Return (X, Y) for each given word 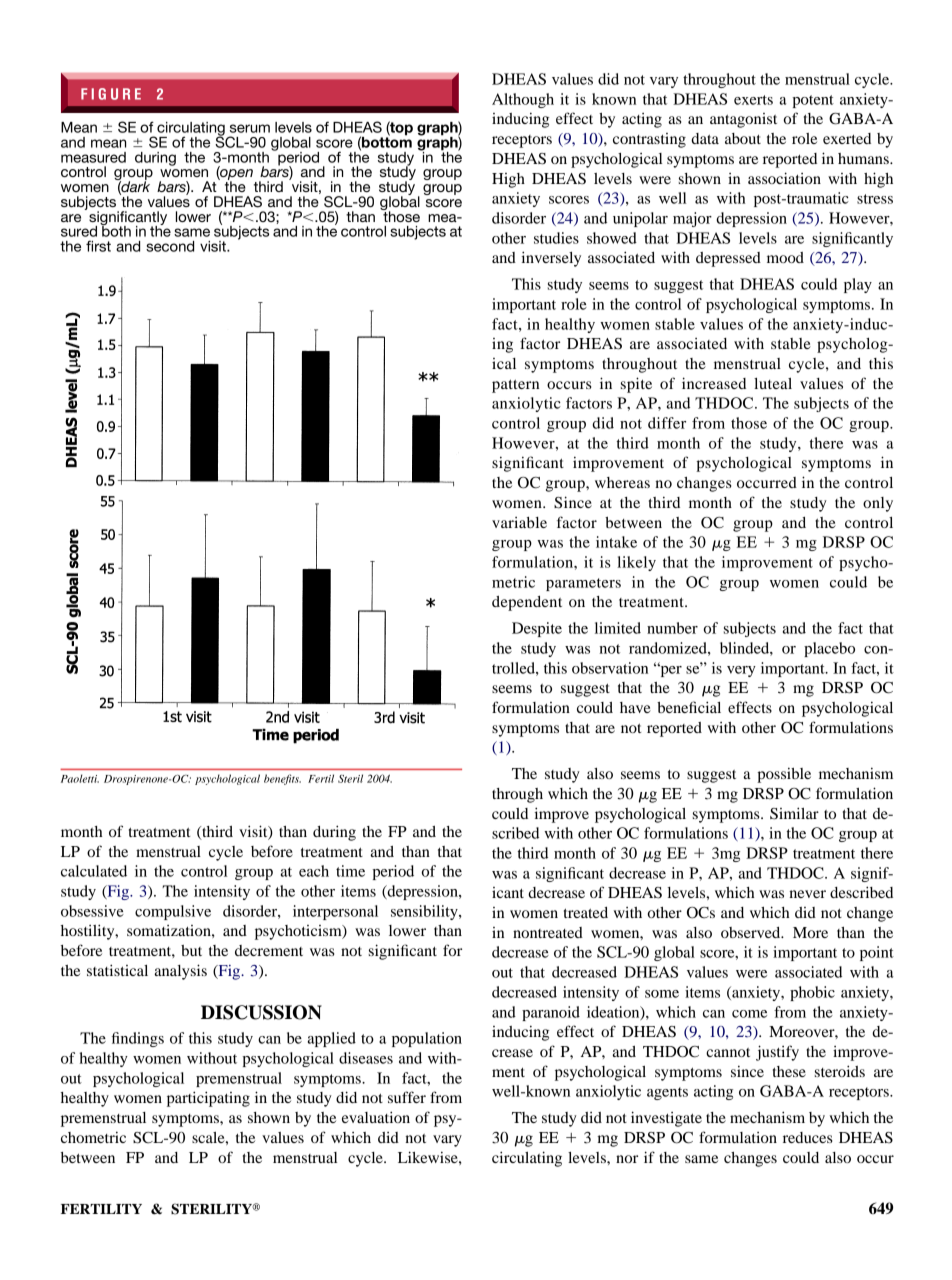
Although (523, 100)
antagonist (743, 120)
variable (519, 522)
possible (784, 775)
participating (208, 1099)
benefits (282, 779)
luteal (773, 383)
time (350, 871)
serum (250, 128)
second (170, 246)
